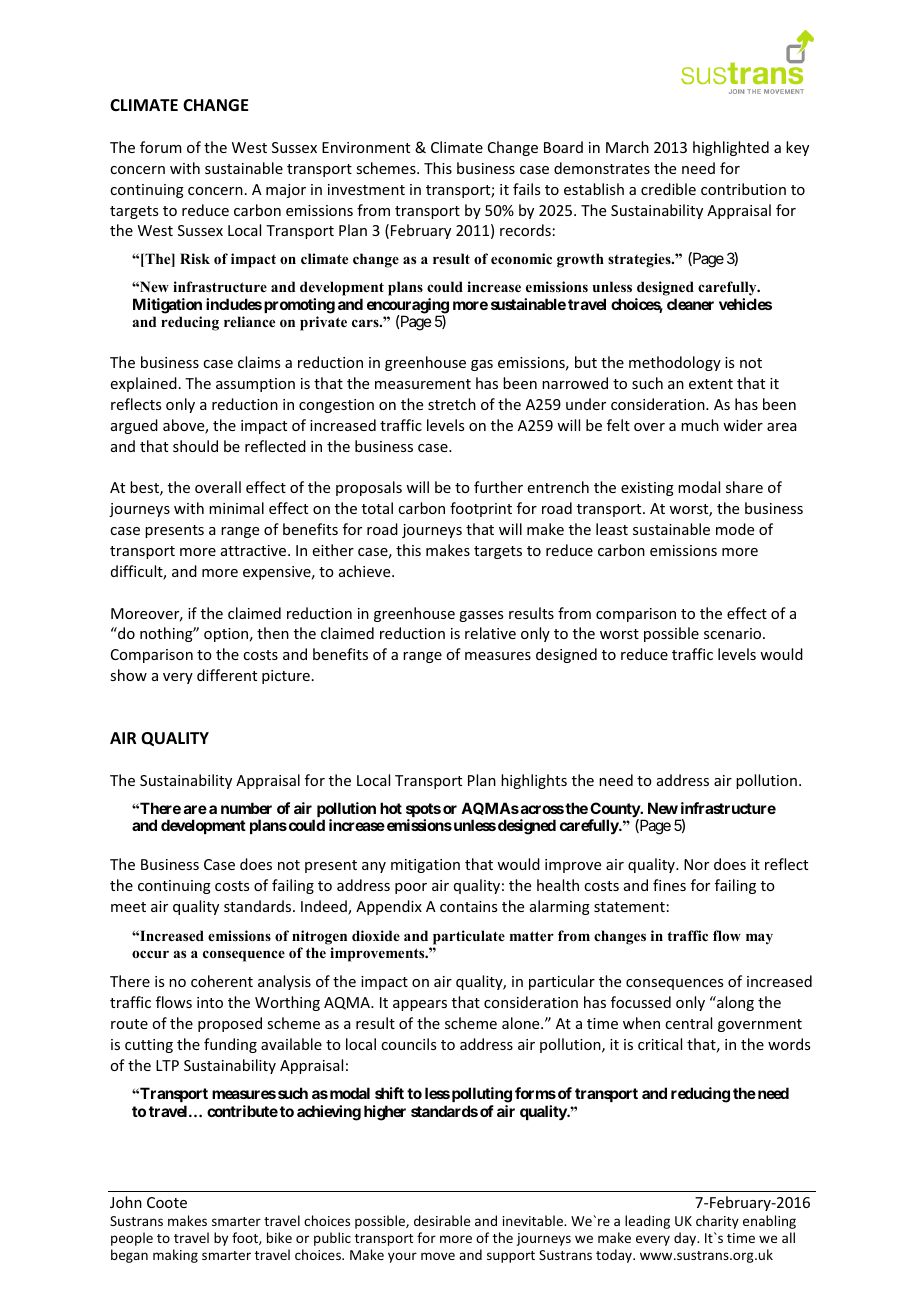 The height and width of the document is (1308, 924). Describe the element at coordinates (700, 425) in the document. I see `much` at that location.
